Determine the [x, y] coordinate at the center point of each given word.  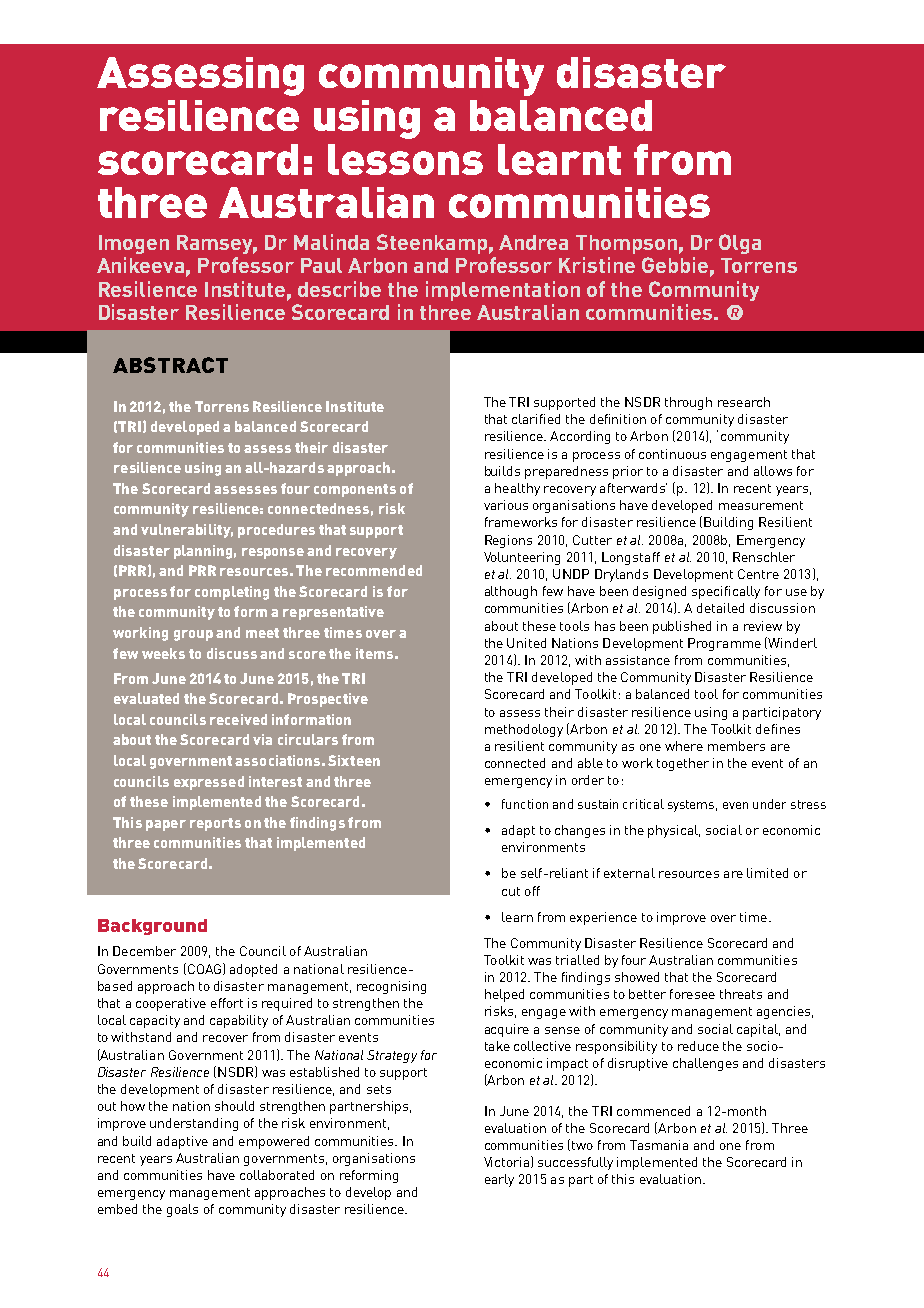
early [499, 1180]
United [526, 643]
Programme [724, 644]
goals [182, 1210]
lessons [405, 159]
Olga [740, 244]
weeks [163, 653]
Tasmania [659, 1145]
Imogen [134, 244]
